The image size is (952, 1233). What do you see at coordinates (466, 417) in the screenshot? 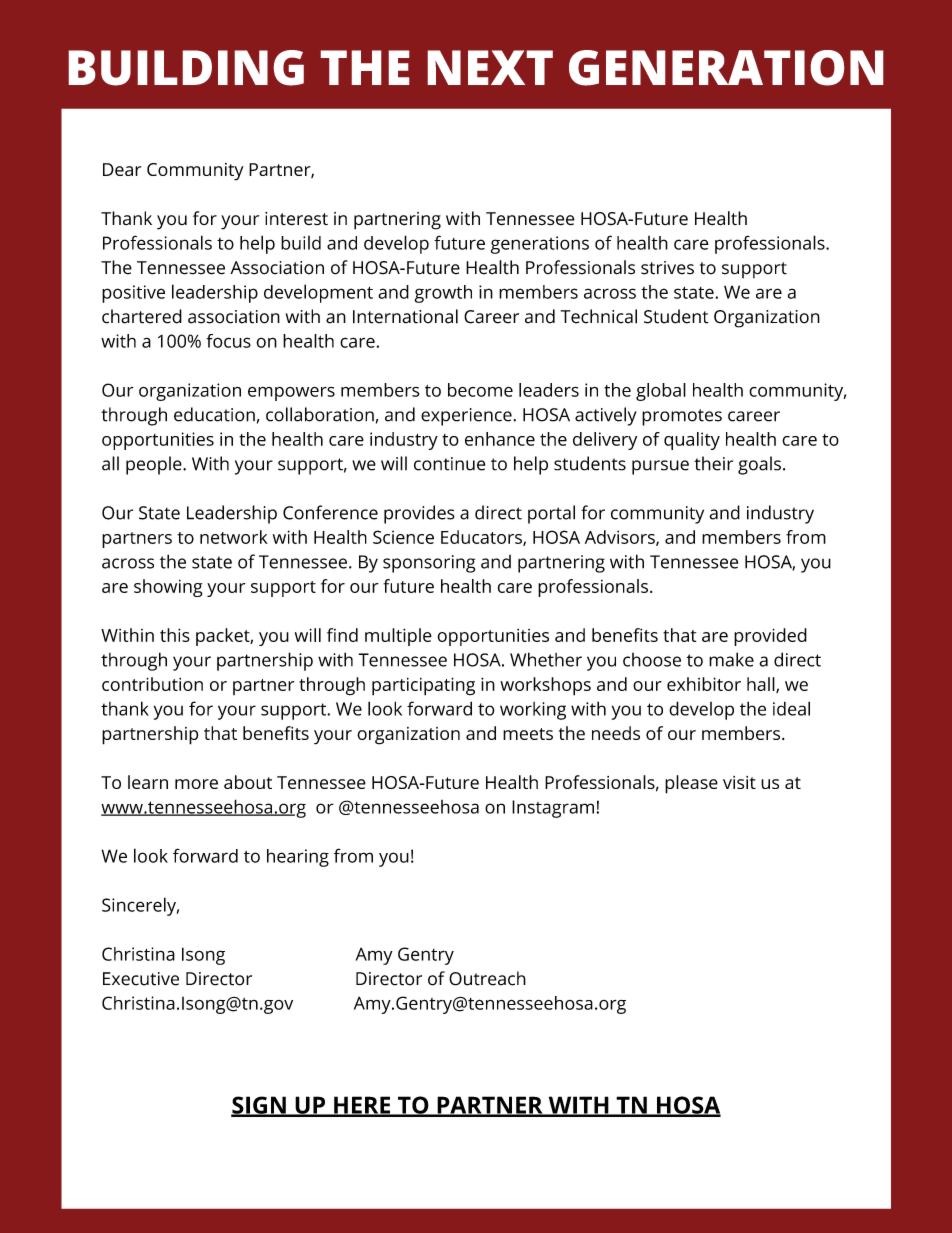
I see `experience` at bounding box center [466, 417].
